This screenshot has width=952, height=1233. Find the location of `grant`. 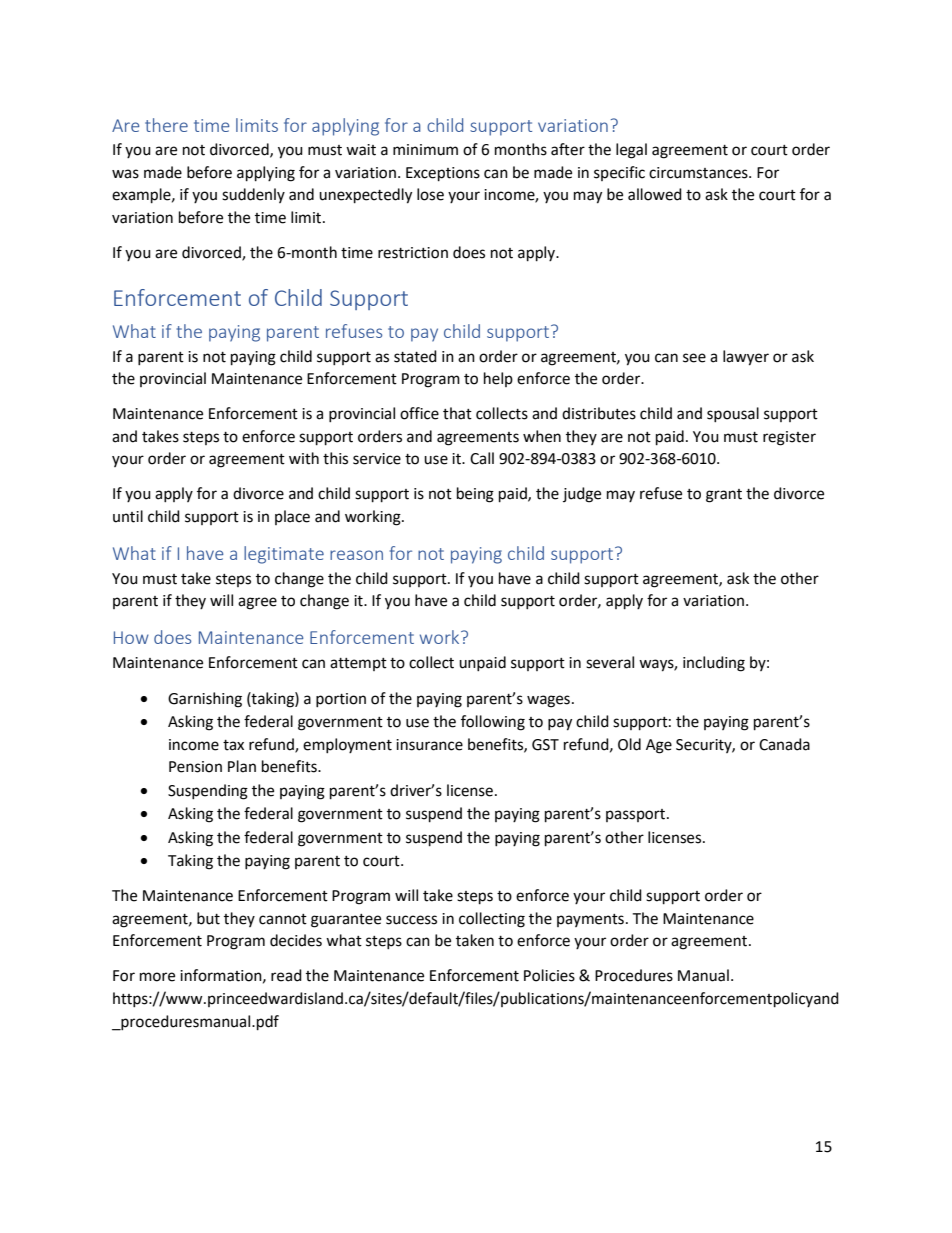

grant is located at coordinates (724, 496).
